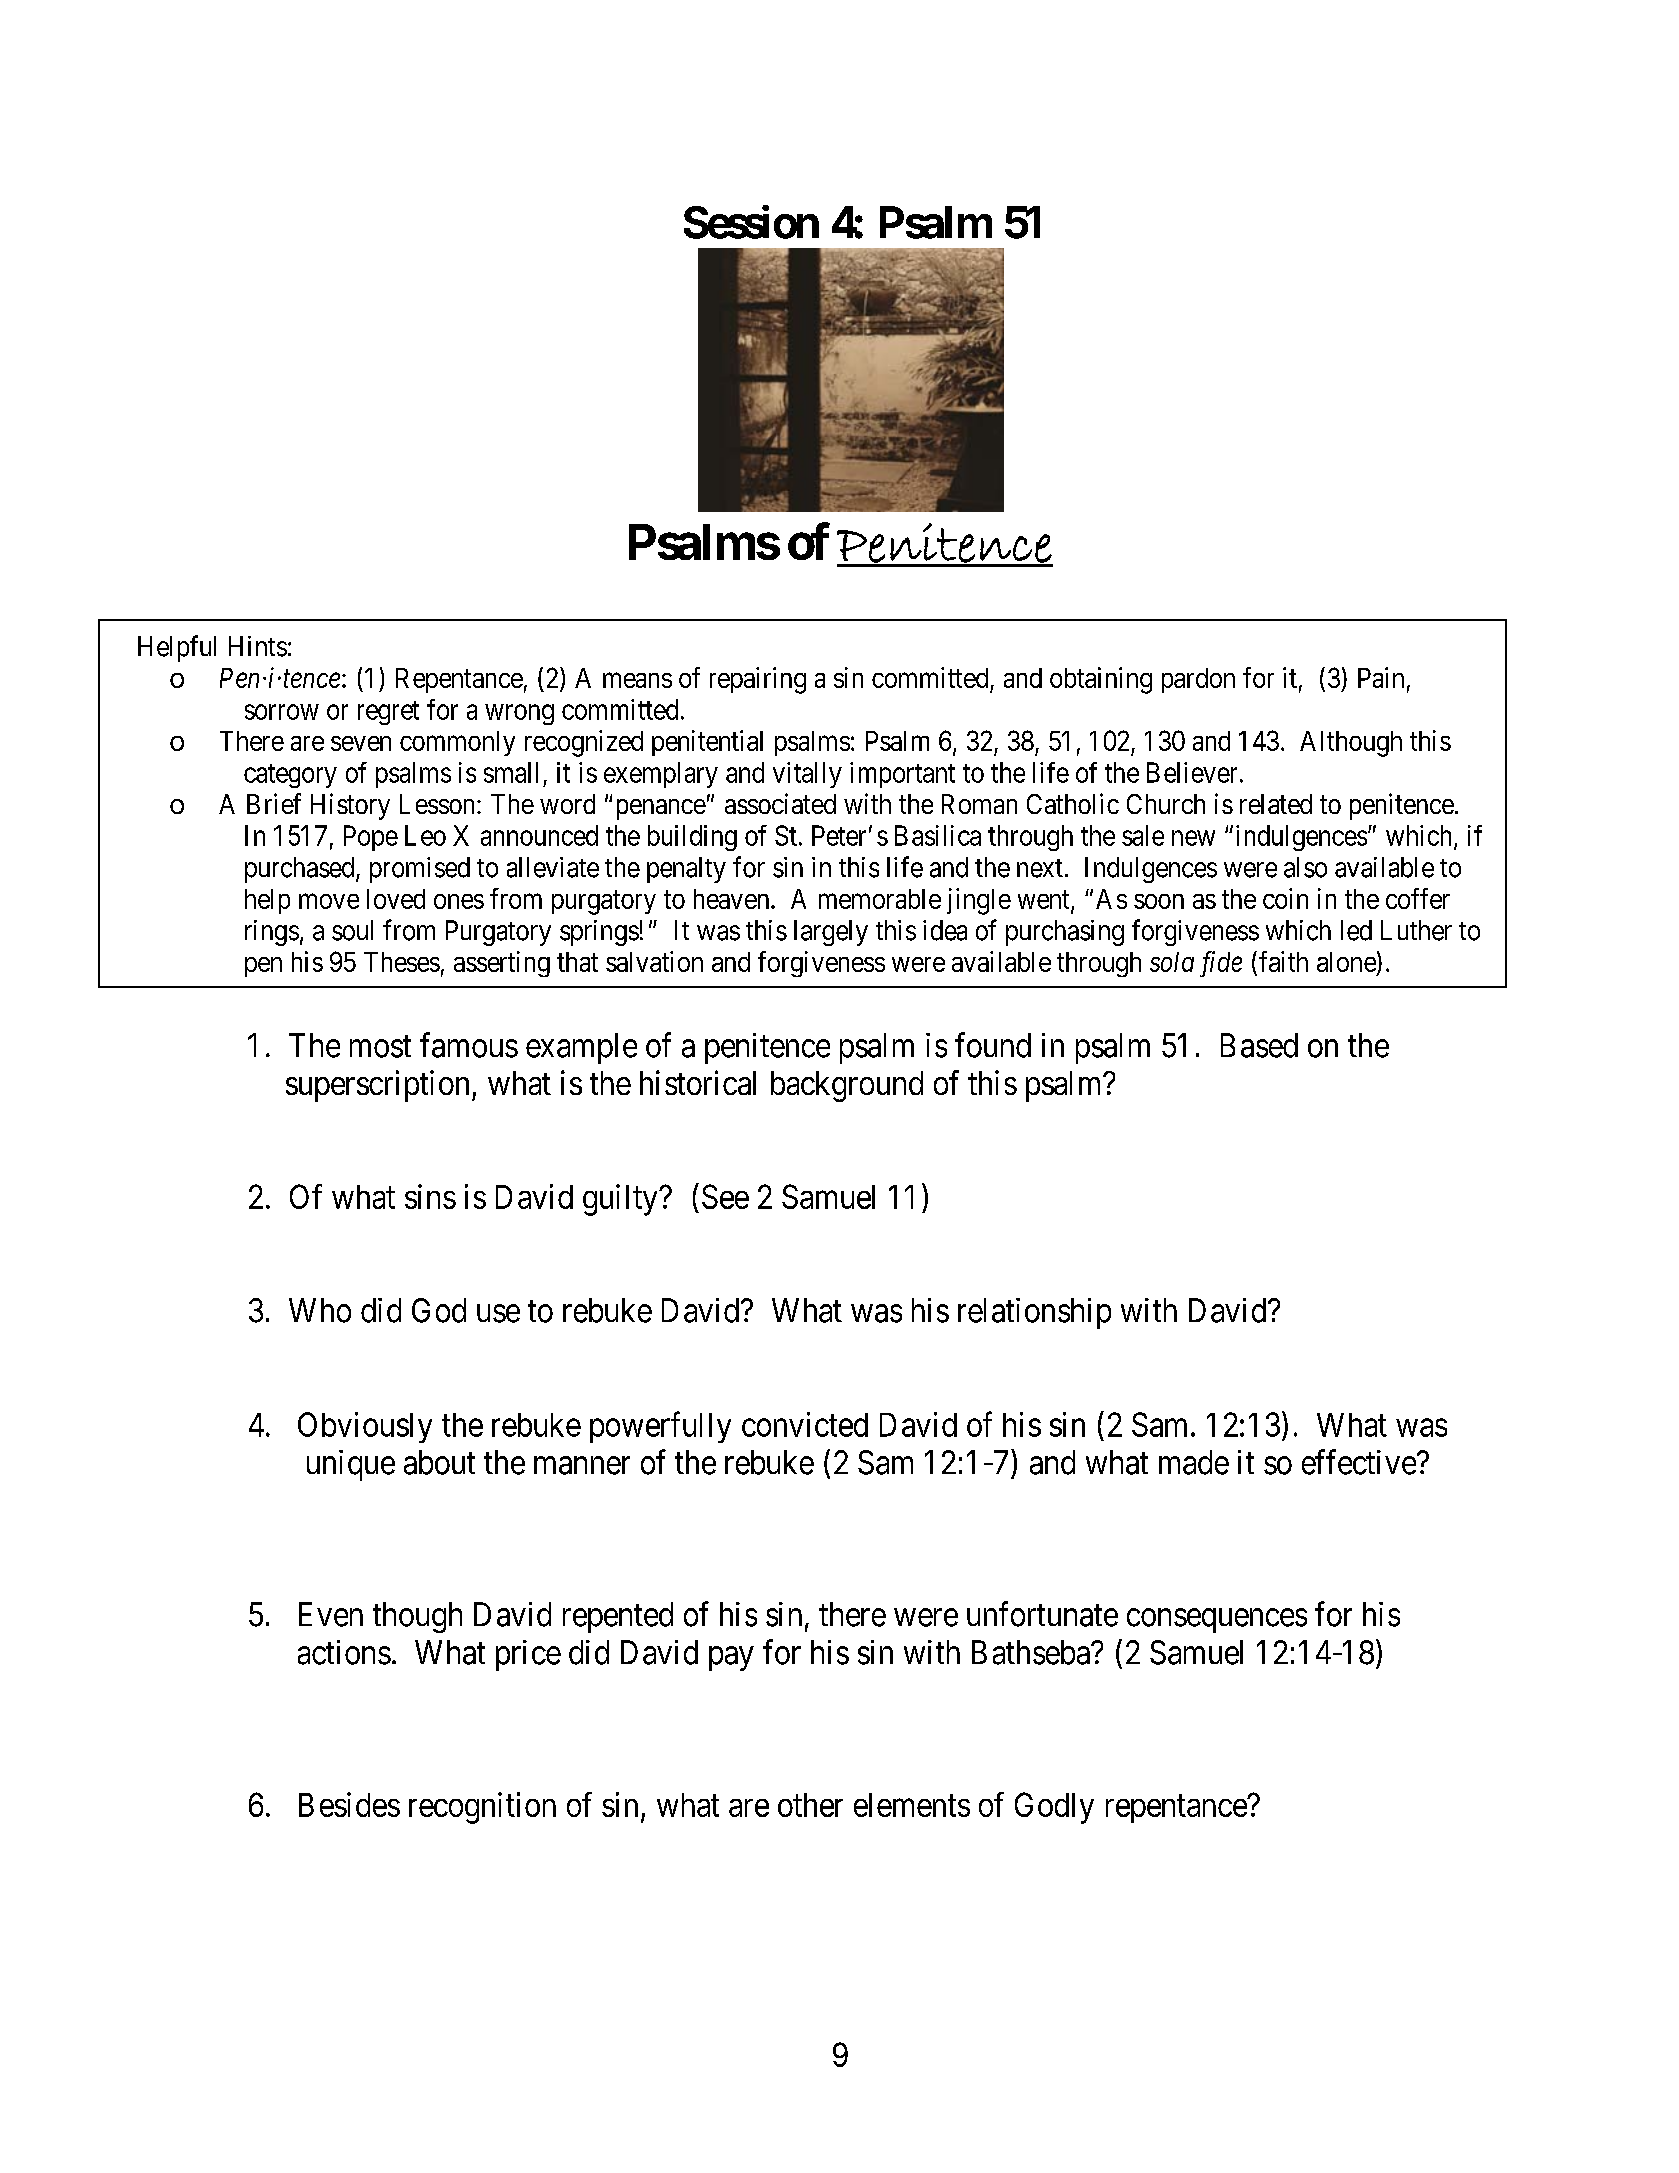  I want to click on other, so click(810, 1805).
